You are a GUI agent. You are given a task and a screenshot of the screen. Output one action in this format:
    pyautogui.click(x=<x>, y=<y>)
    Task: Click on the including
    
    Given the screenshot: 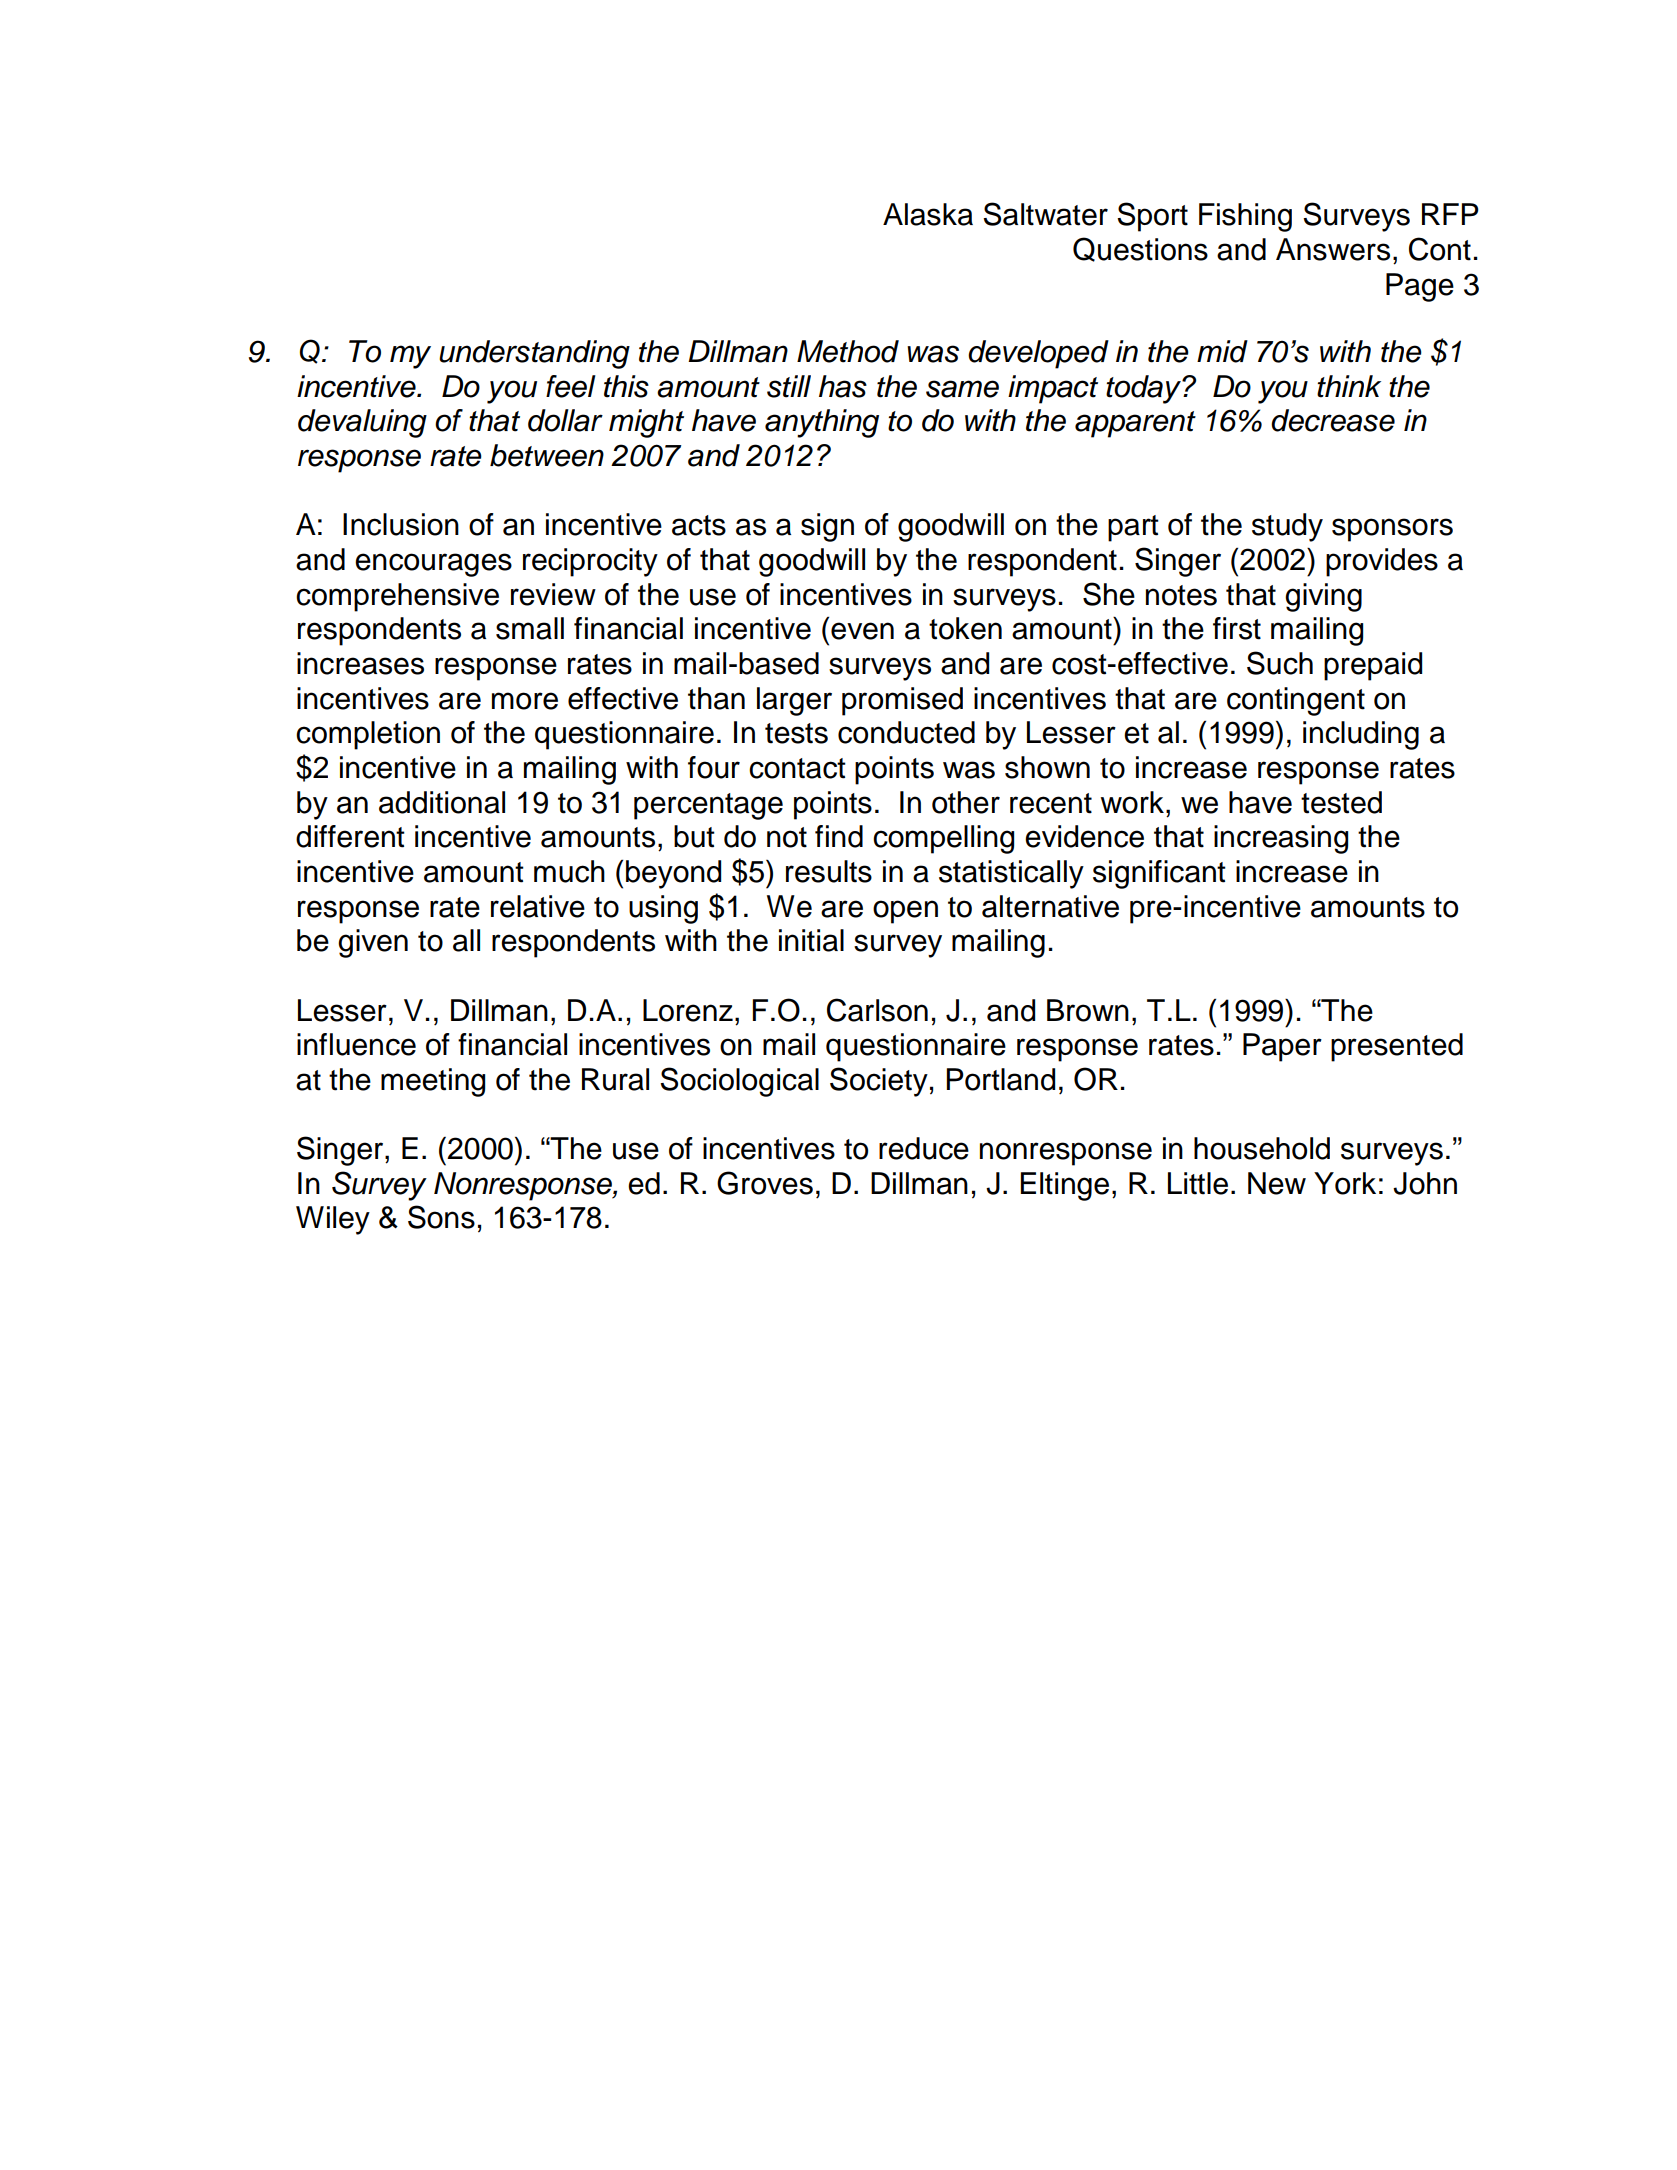 What is the action you would take?
    pyautogui.click(x=1361, y=735)
